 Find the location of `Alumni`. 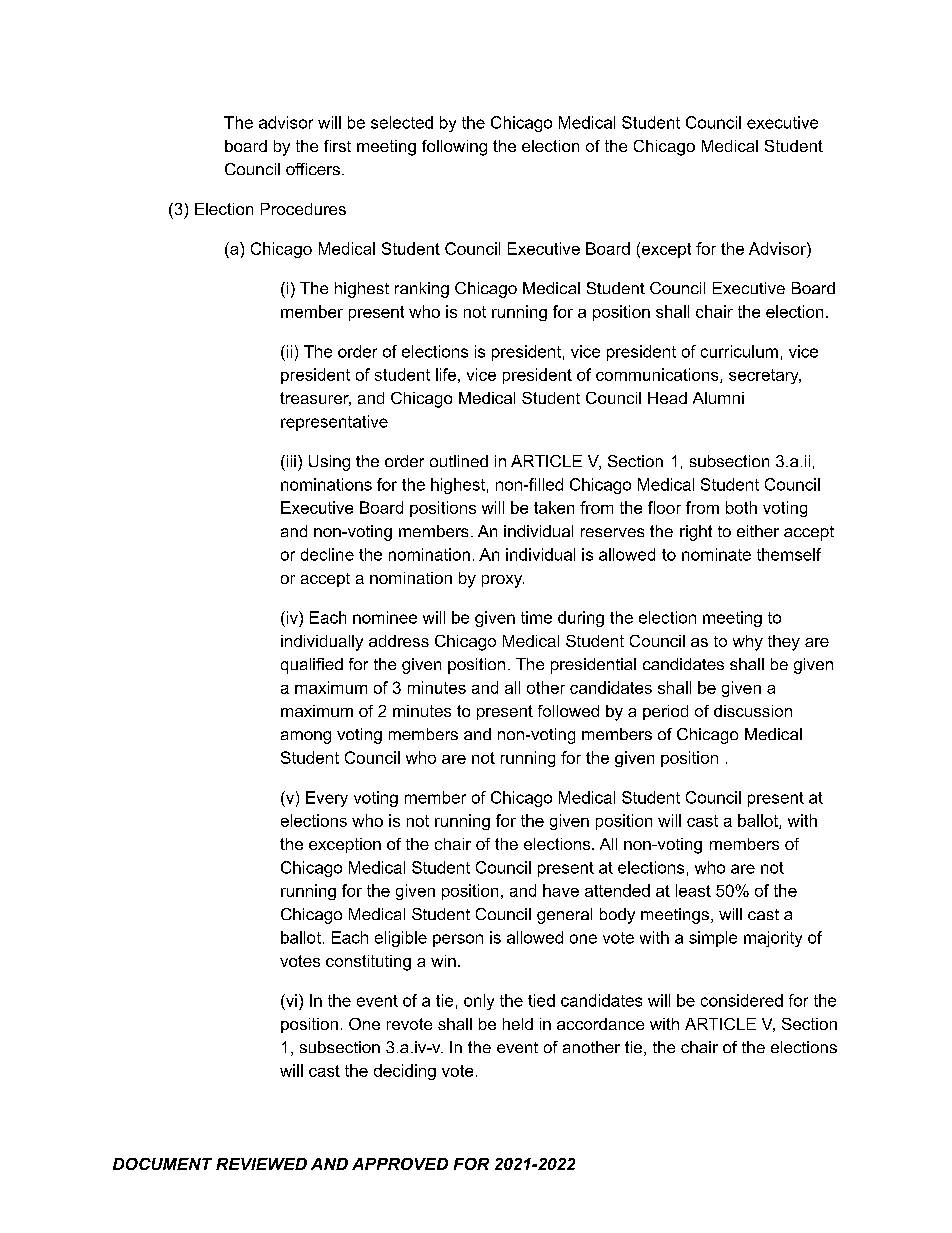

Alumni is located at coordinates (718, 398).
